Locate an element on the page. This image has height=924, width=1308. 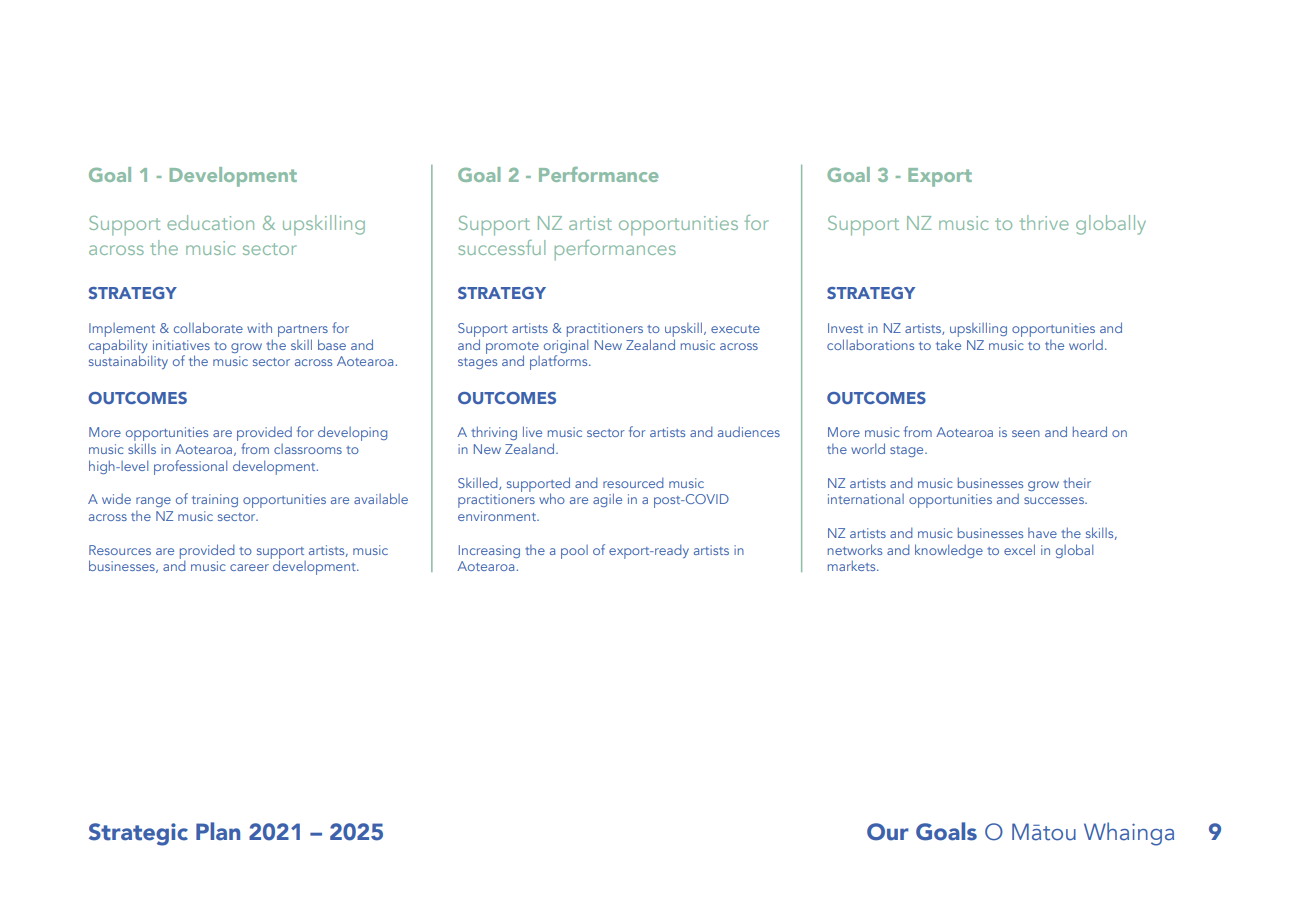
markets is located at coordinates (853, 565).
